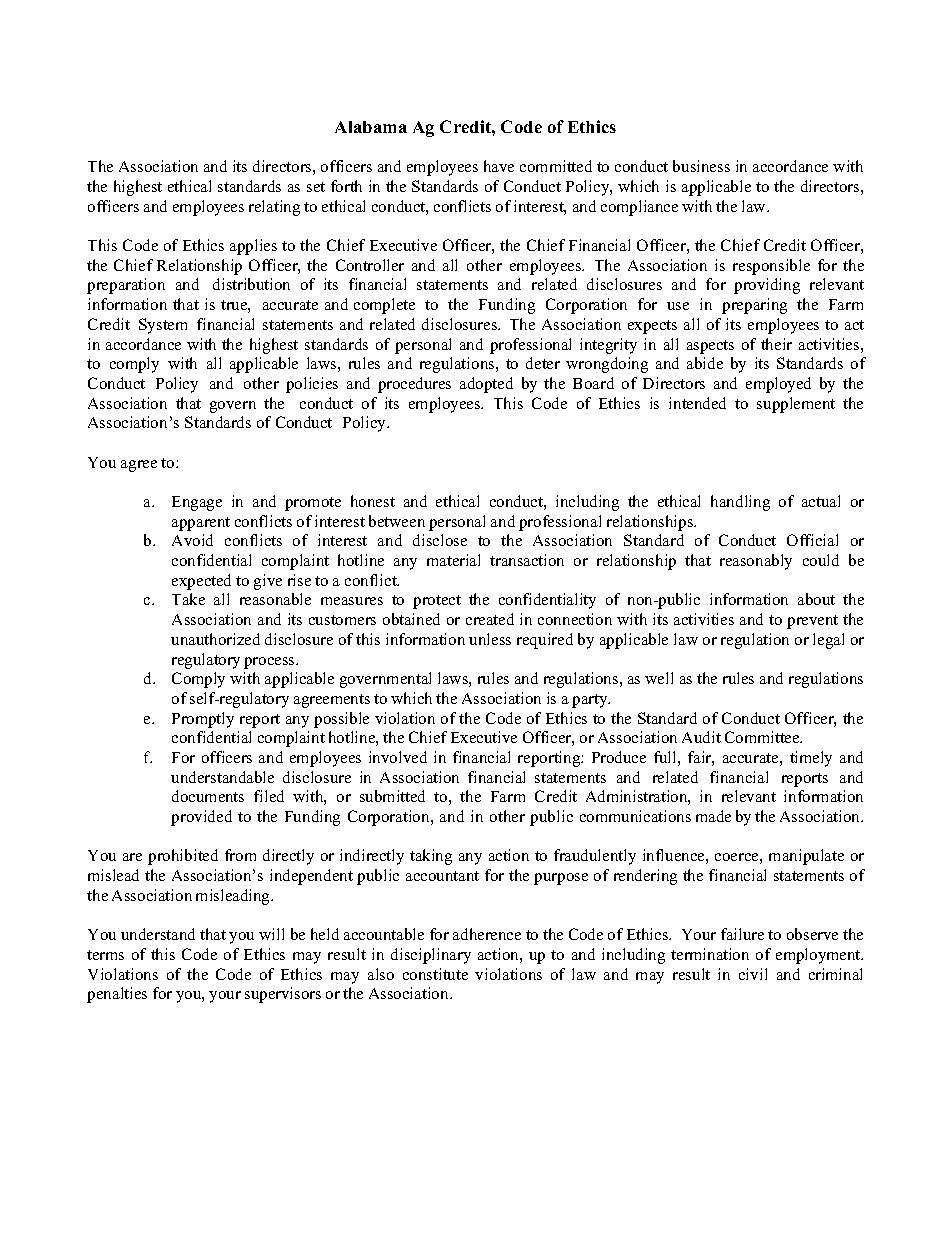  Describe the element at coordinates (435, 974) in the page. I see `constitute` at that location.
